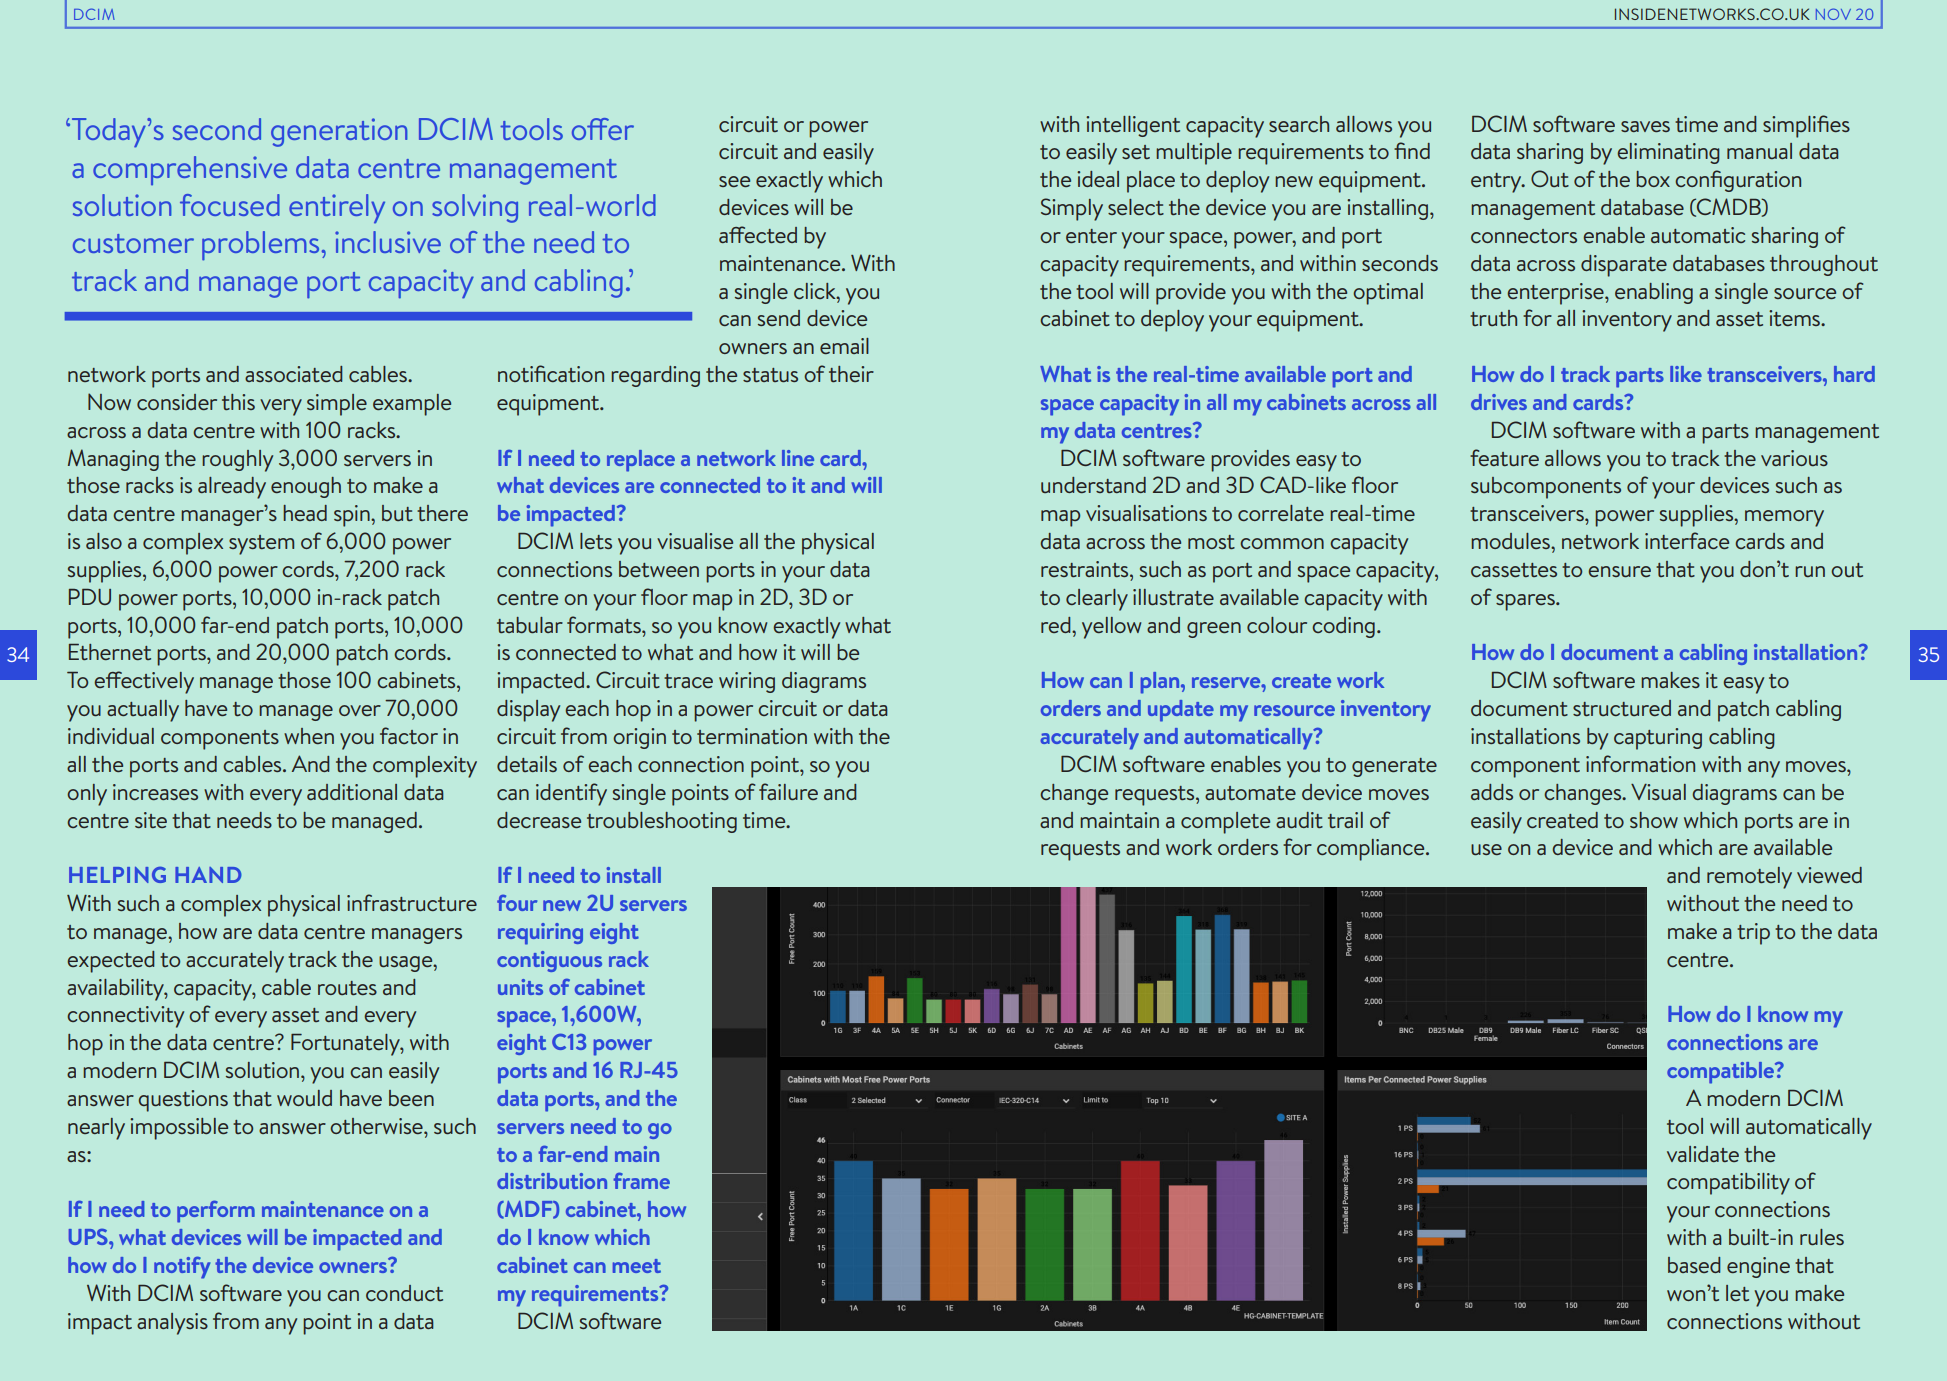 The image size is (1947, 1381). What do you see at coordinates (1133, 126) in the screenshot?
I see `intelligent` at bounding box center [1133, 126].
